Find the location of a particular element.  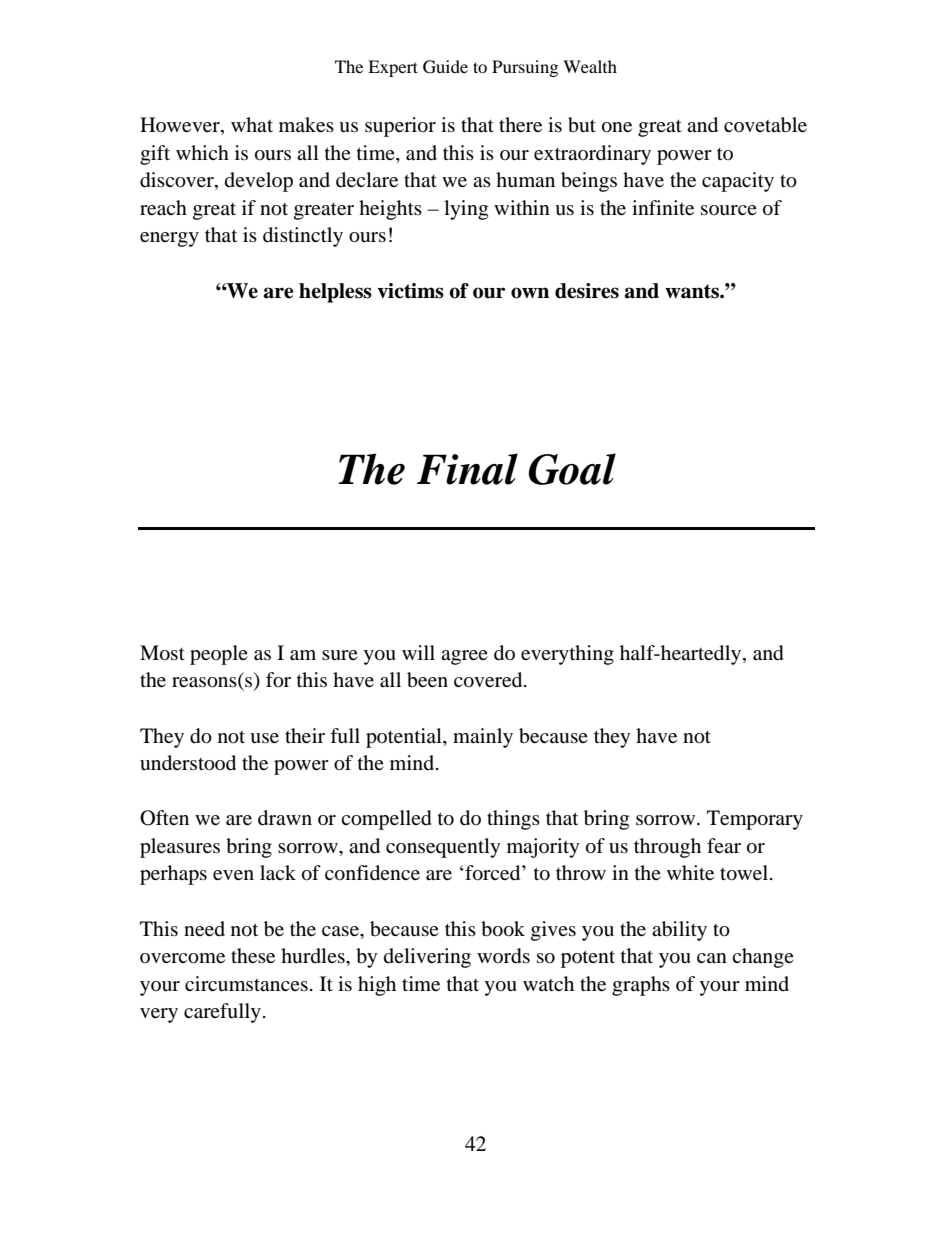

one is located at coordinates (617, 127).
